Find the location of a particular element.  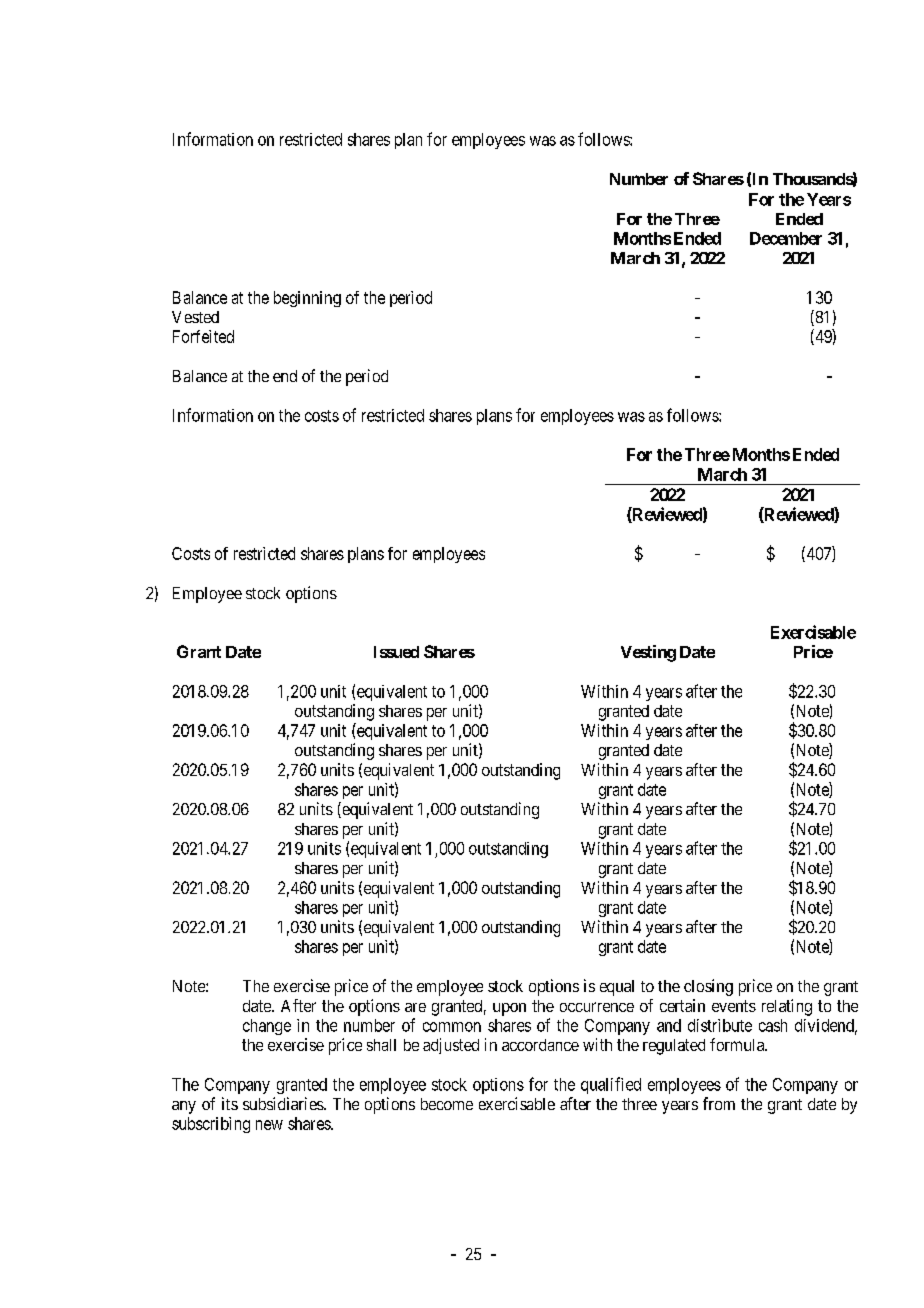

upon is located at coordinates (509, 1009).
